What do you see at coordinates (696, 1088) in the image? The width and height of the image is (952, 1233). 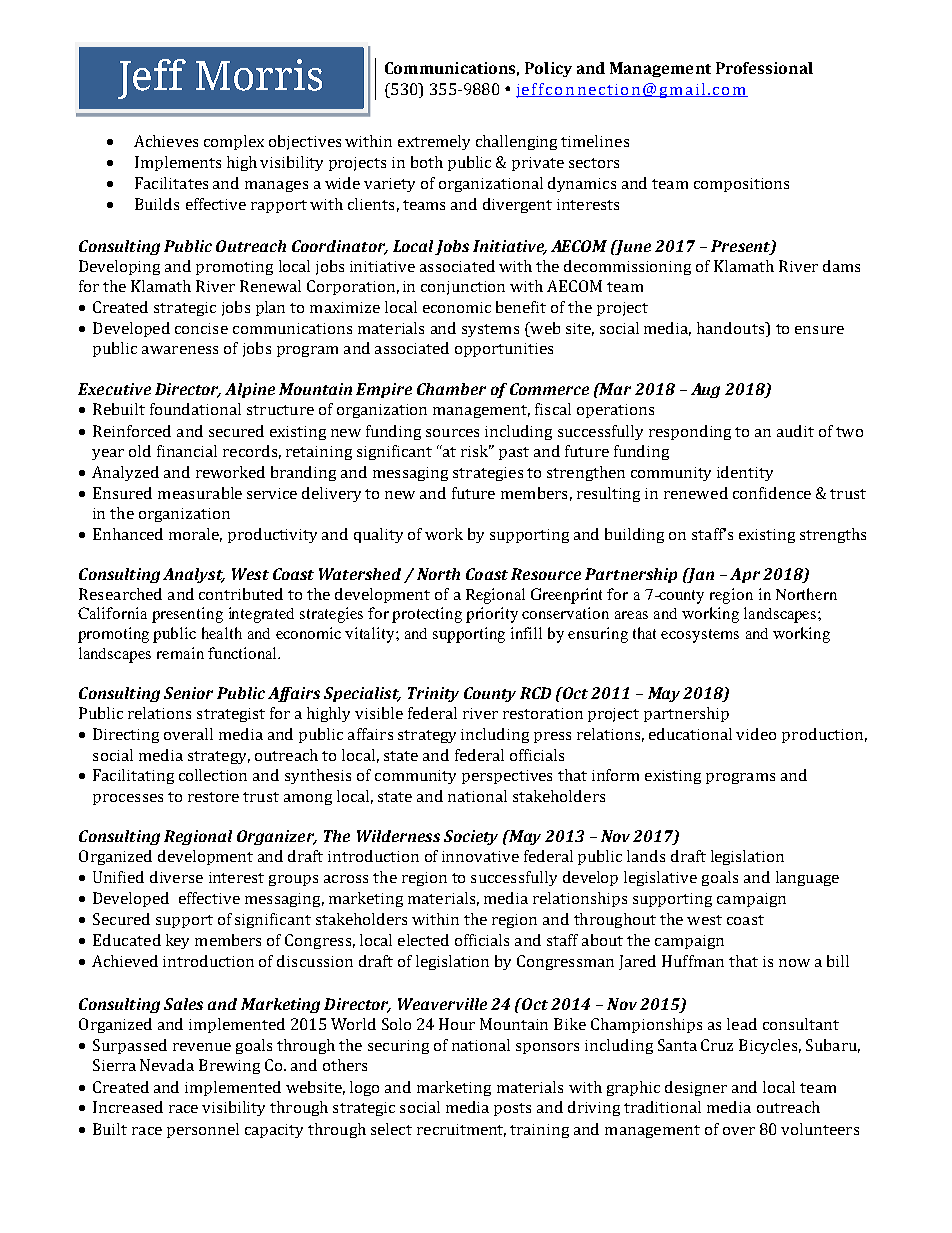 I see `designer` at bounding box center [696, 1088].
